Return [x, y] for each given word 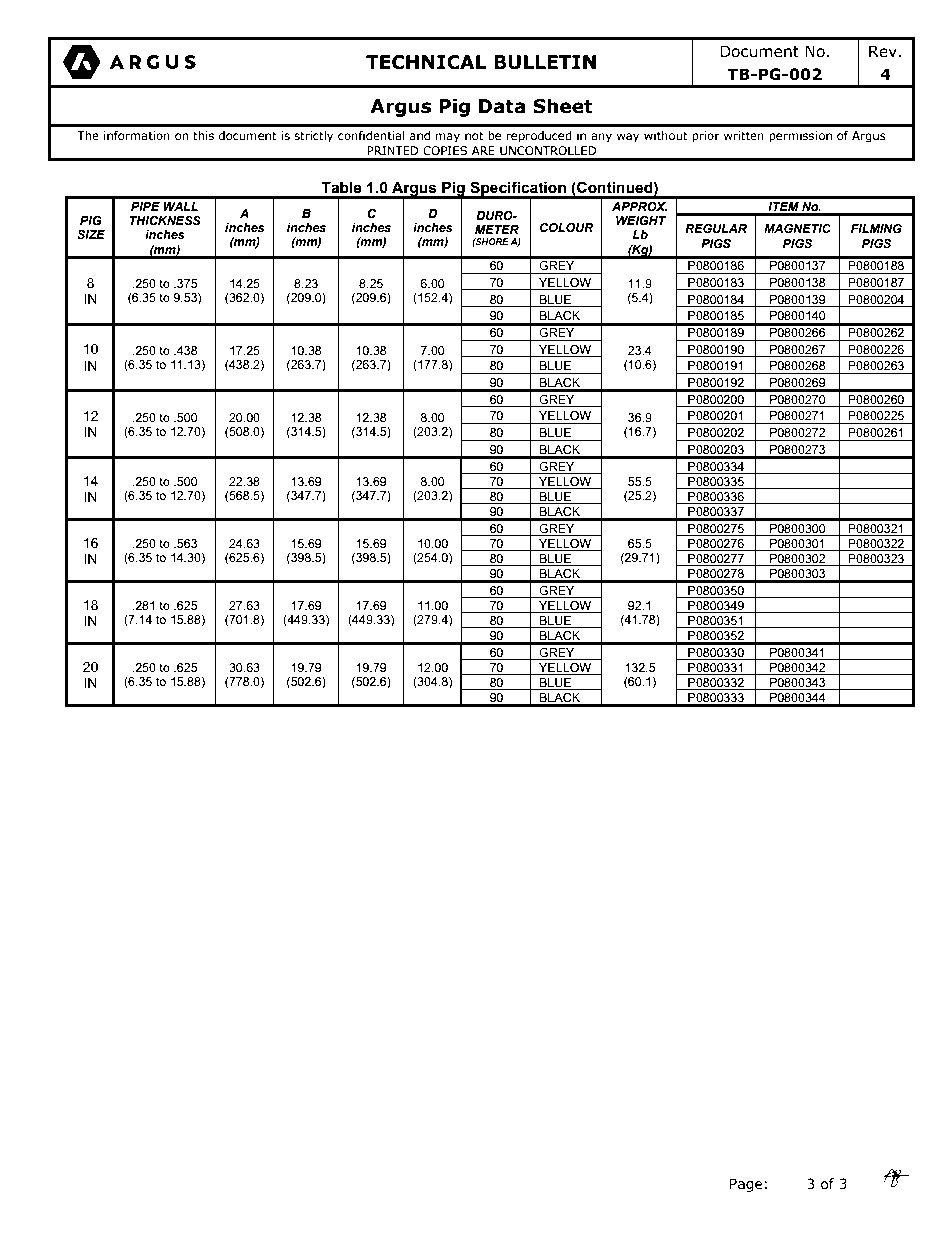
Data [502, 106]
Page [746, 1185]
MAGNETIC [797, 229]
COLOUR [567, 228]
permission [800, 137]
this [203, 135]
